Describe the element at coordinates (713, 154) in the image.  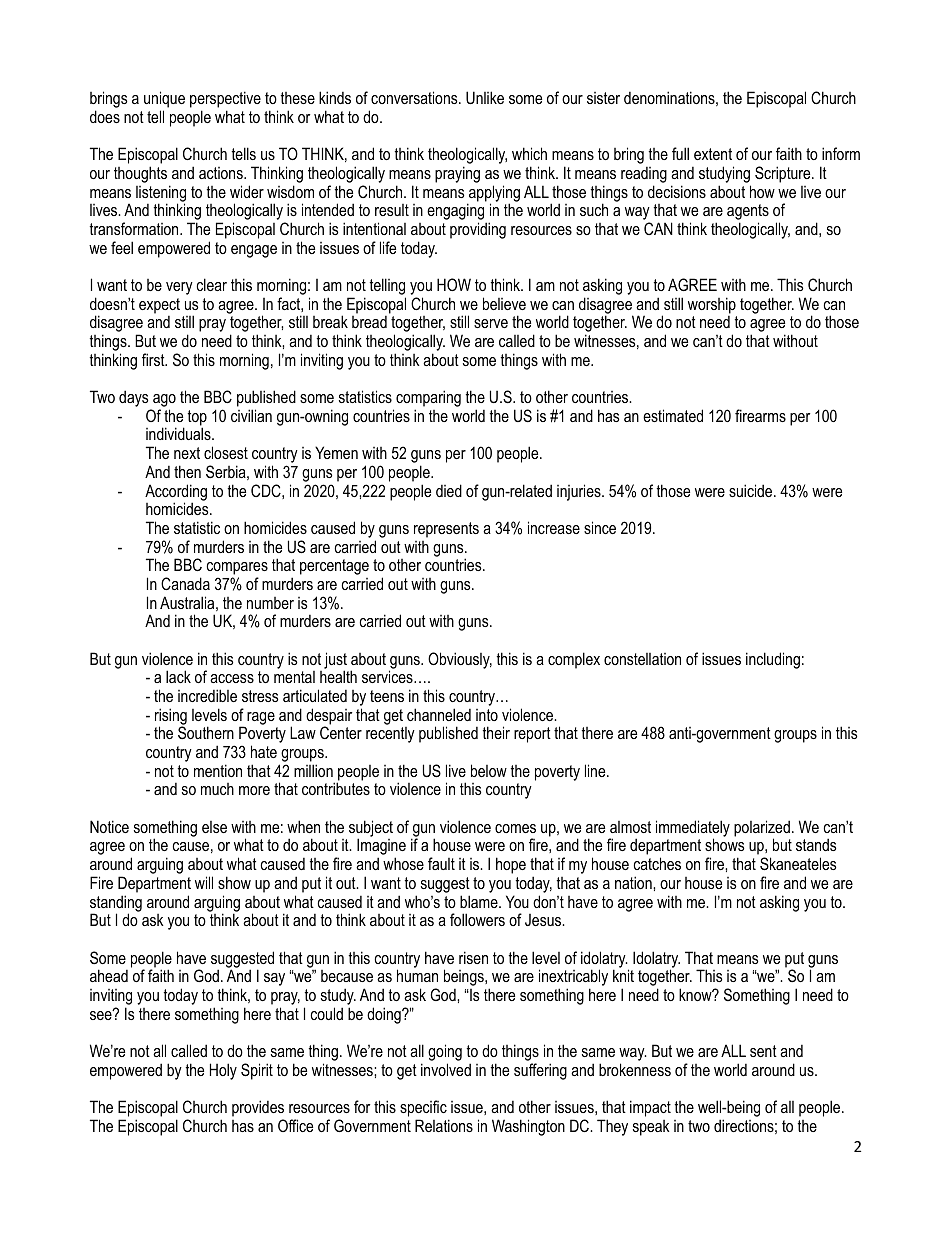
I see `extent` at that location.
